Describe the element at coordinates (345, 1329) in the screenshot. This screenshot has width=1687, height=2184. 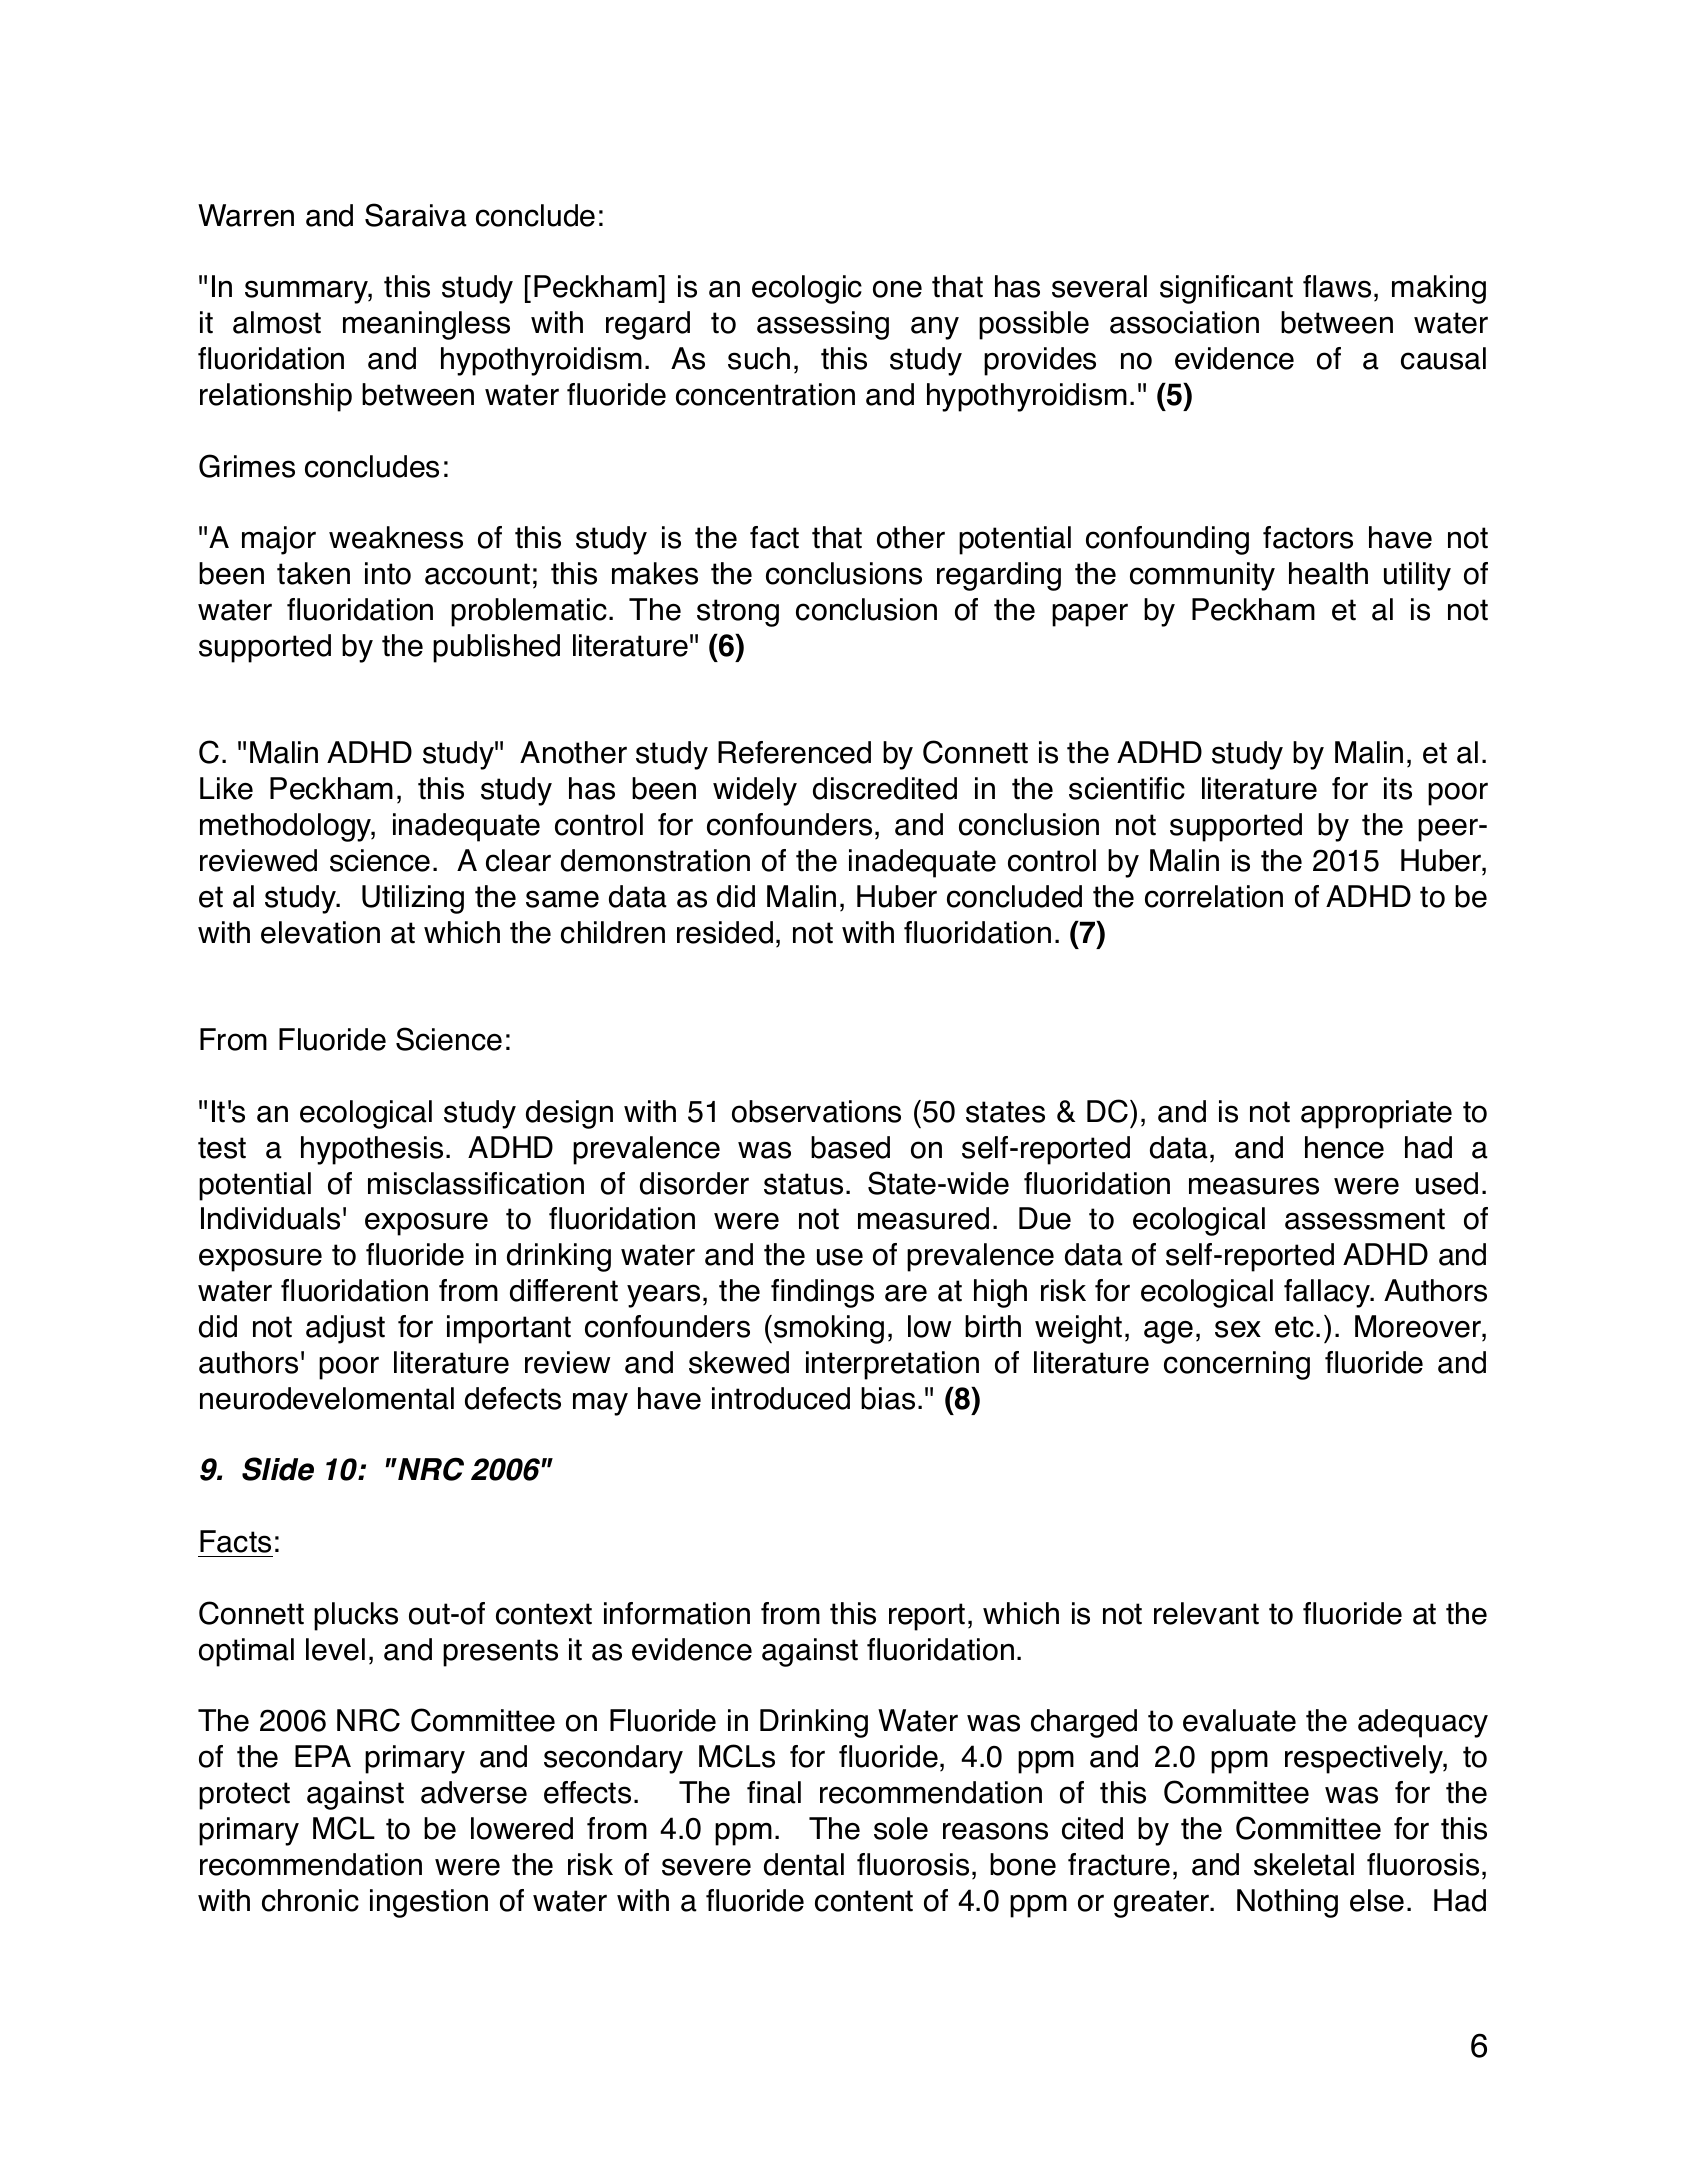
I see `adjust` at that location.
